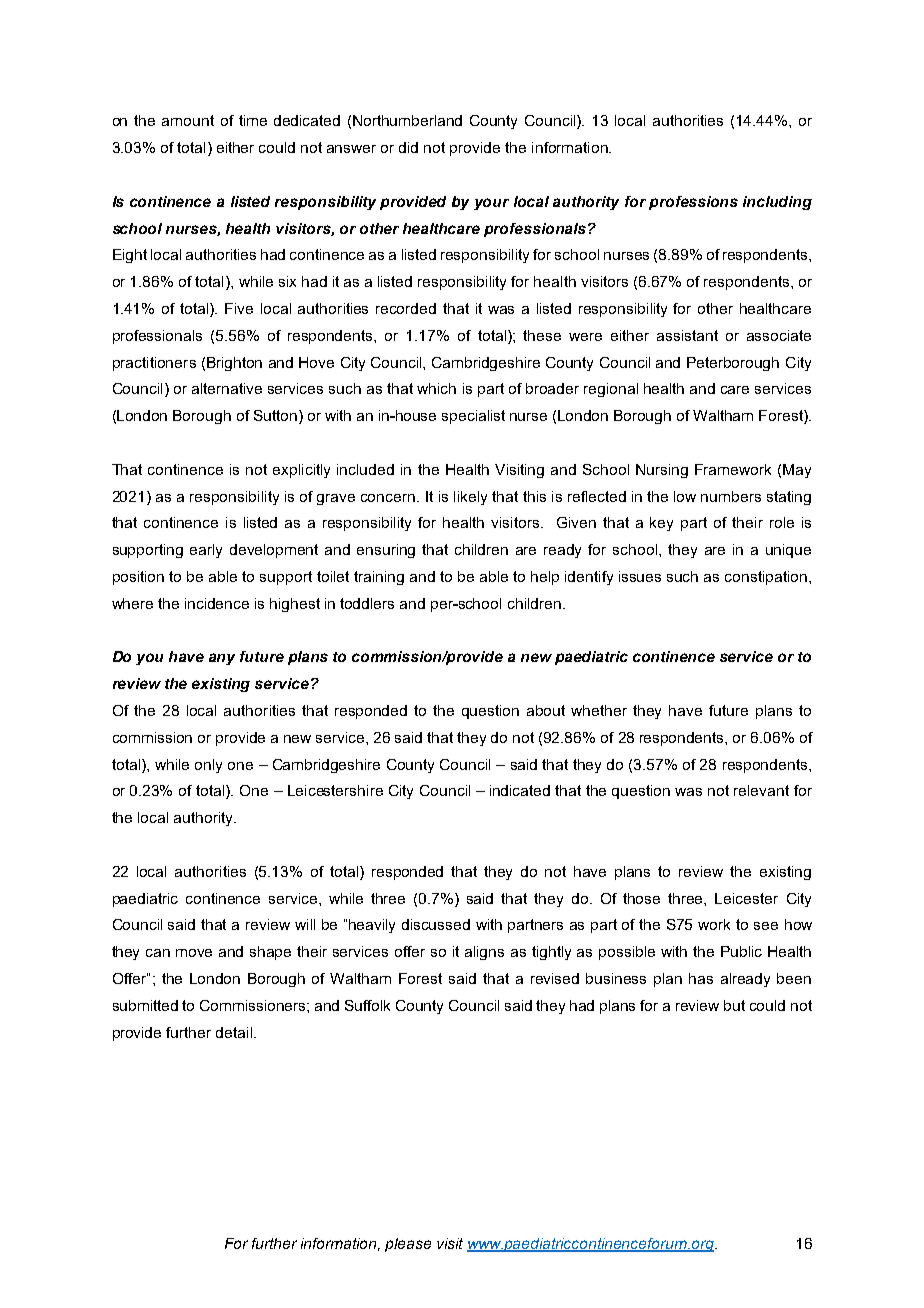 The height and width of the document is (1308, 924). Describe the element at coordinates (408, 147) in the document. I see `did` at that location.
